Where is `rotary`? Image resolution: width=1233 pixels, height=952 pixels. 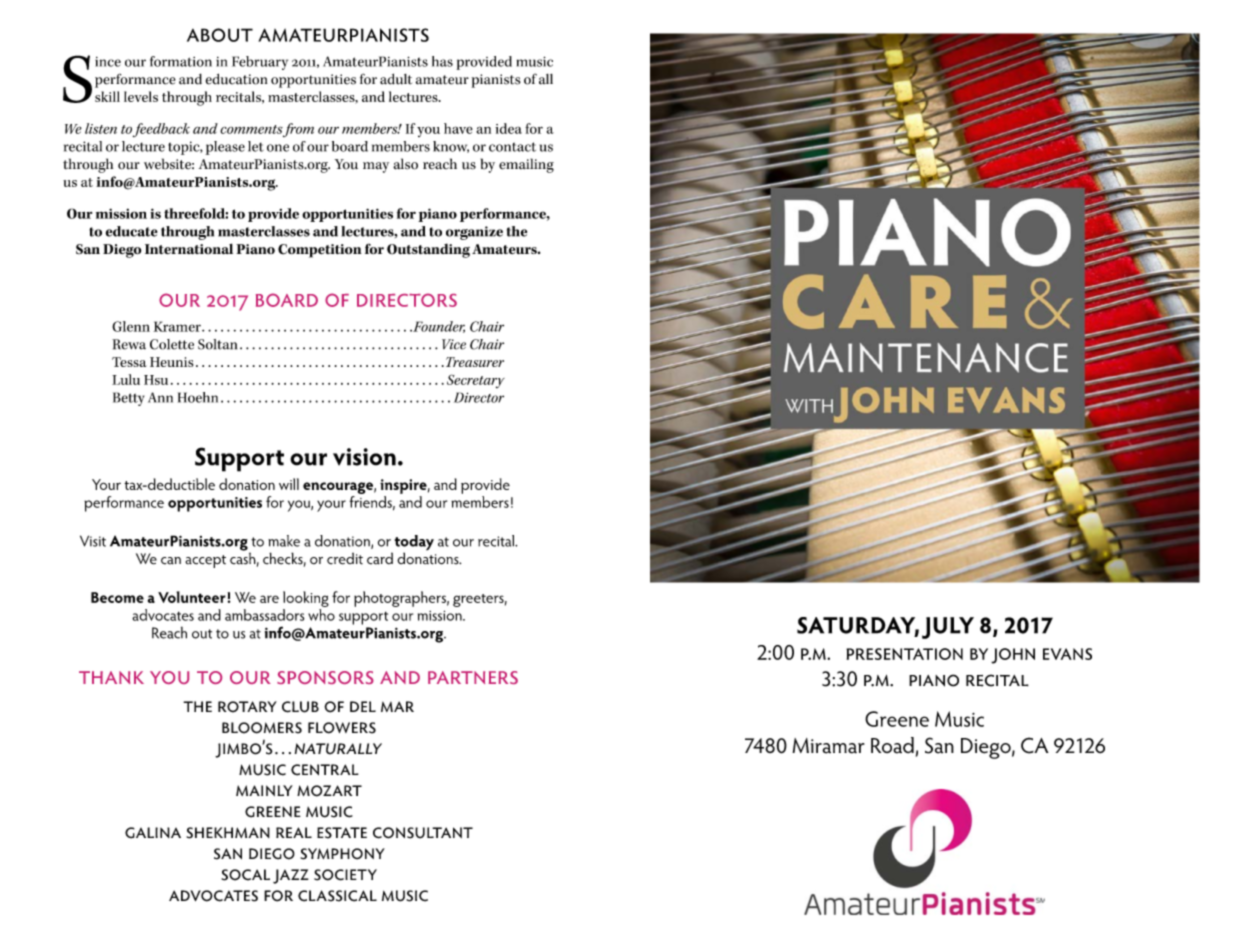
rotary is located at coordinates (247, 707).
